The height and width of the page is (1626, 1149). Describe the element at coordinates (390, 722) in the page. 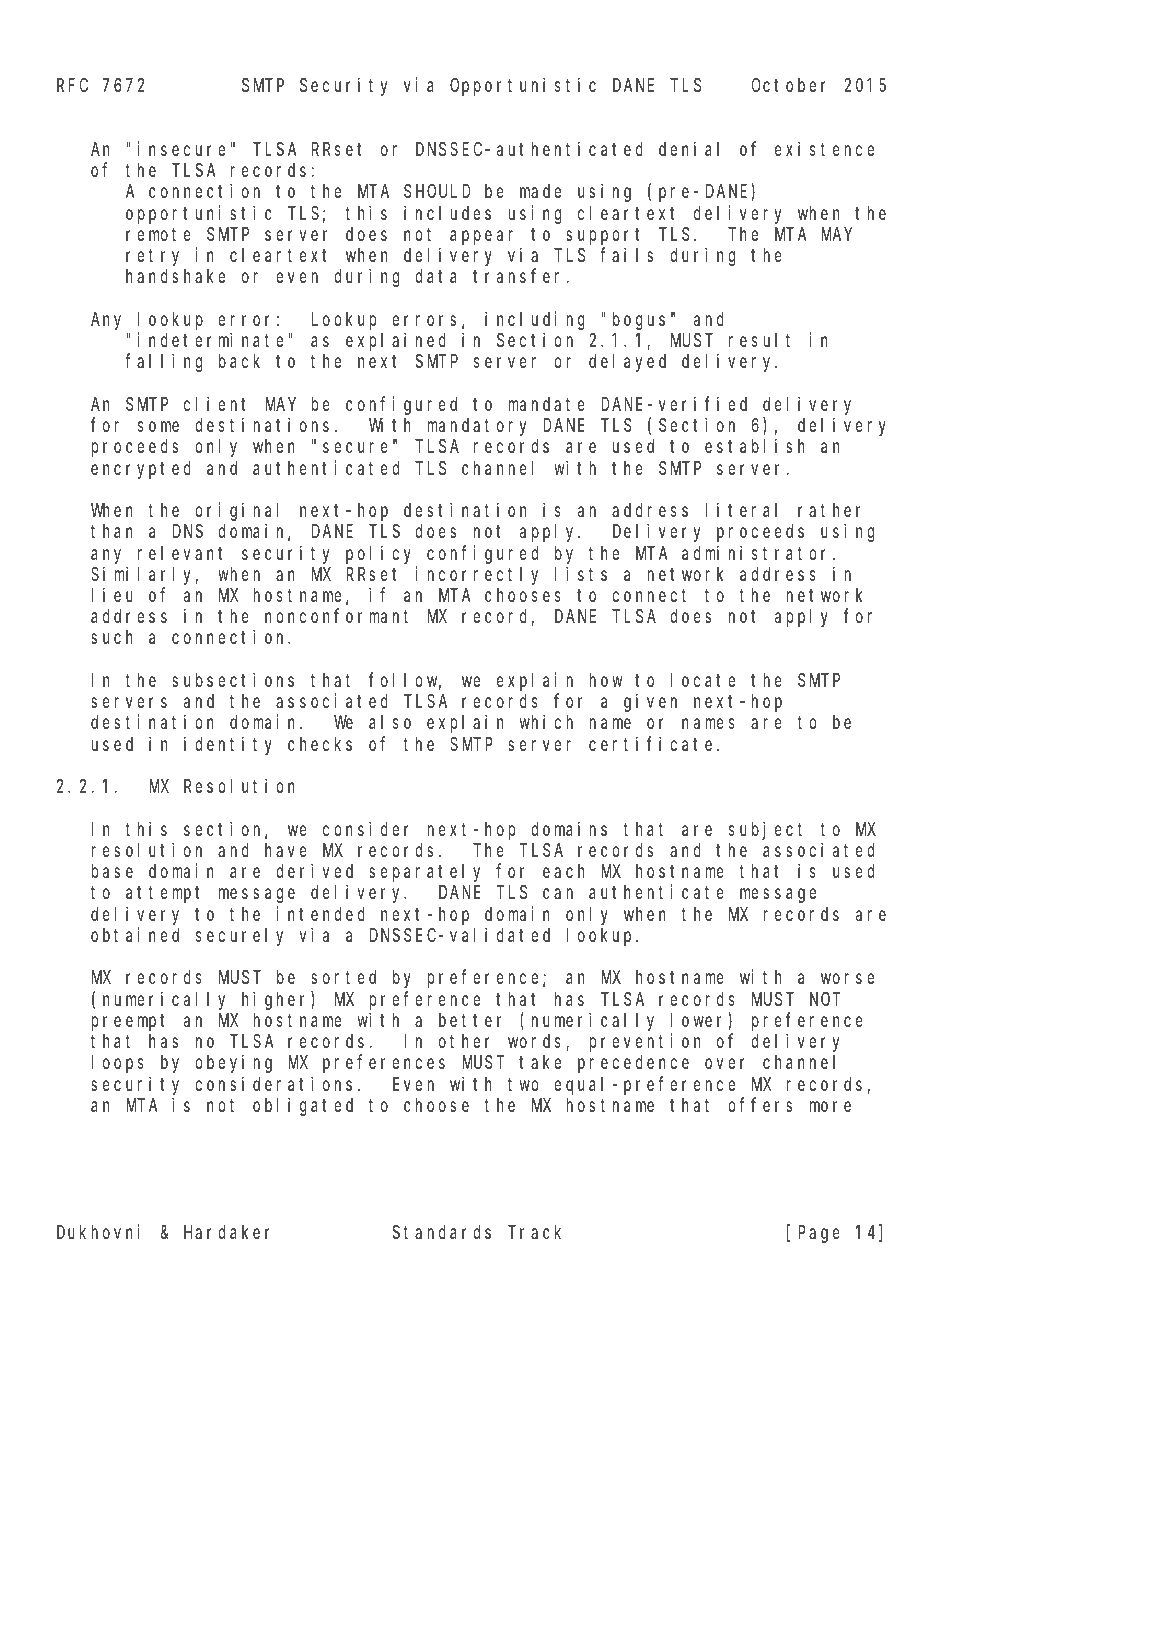

I see `also` at that location.
